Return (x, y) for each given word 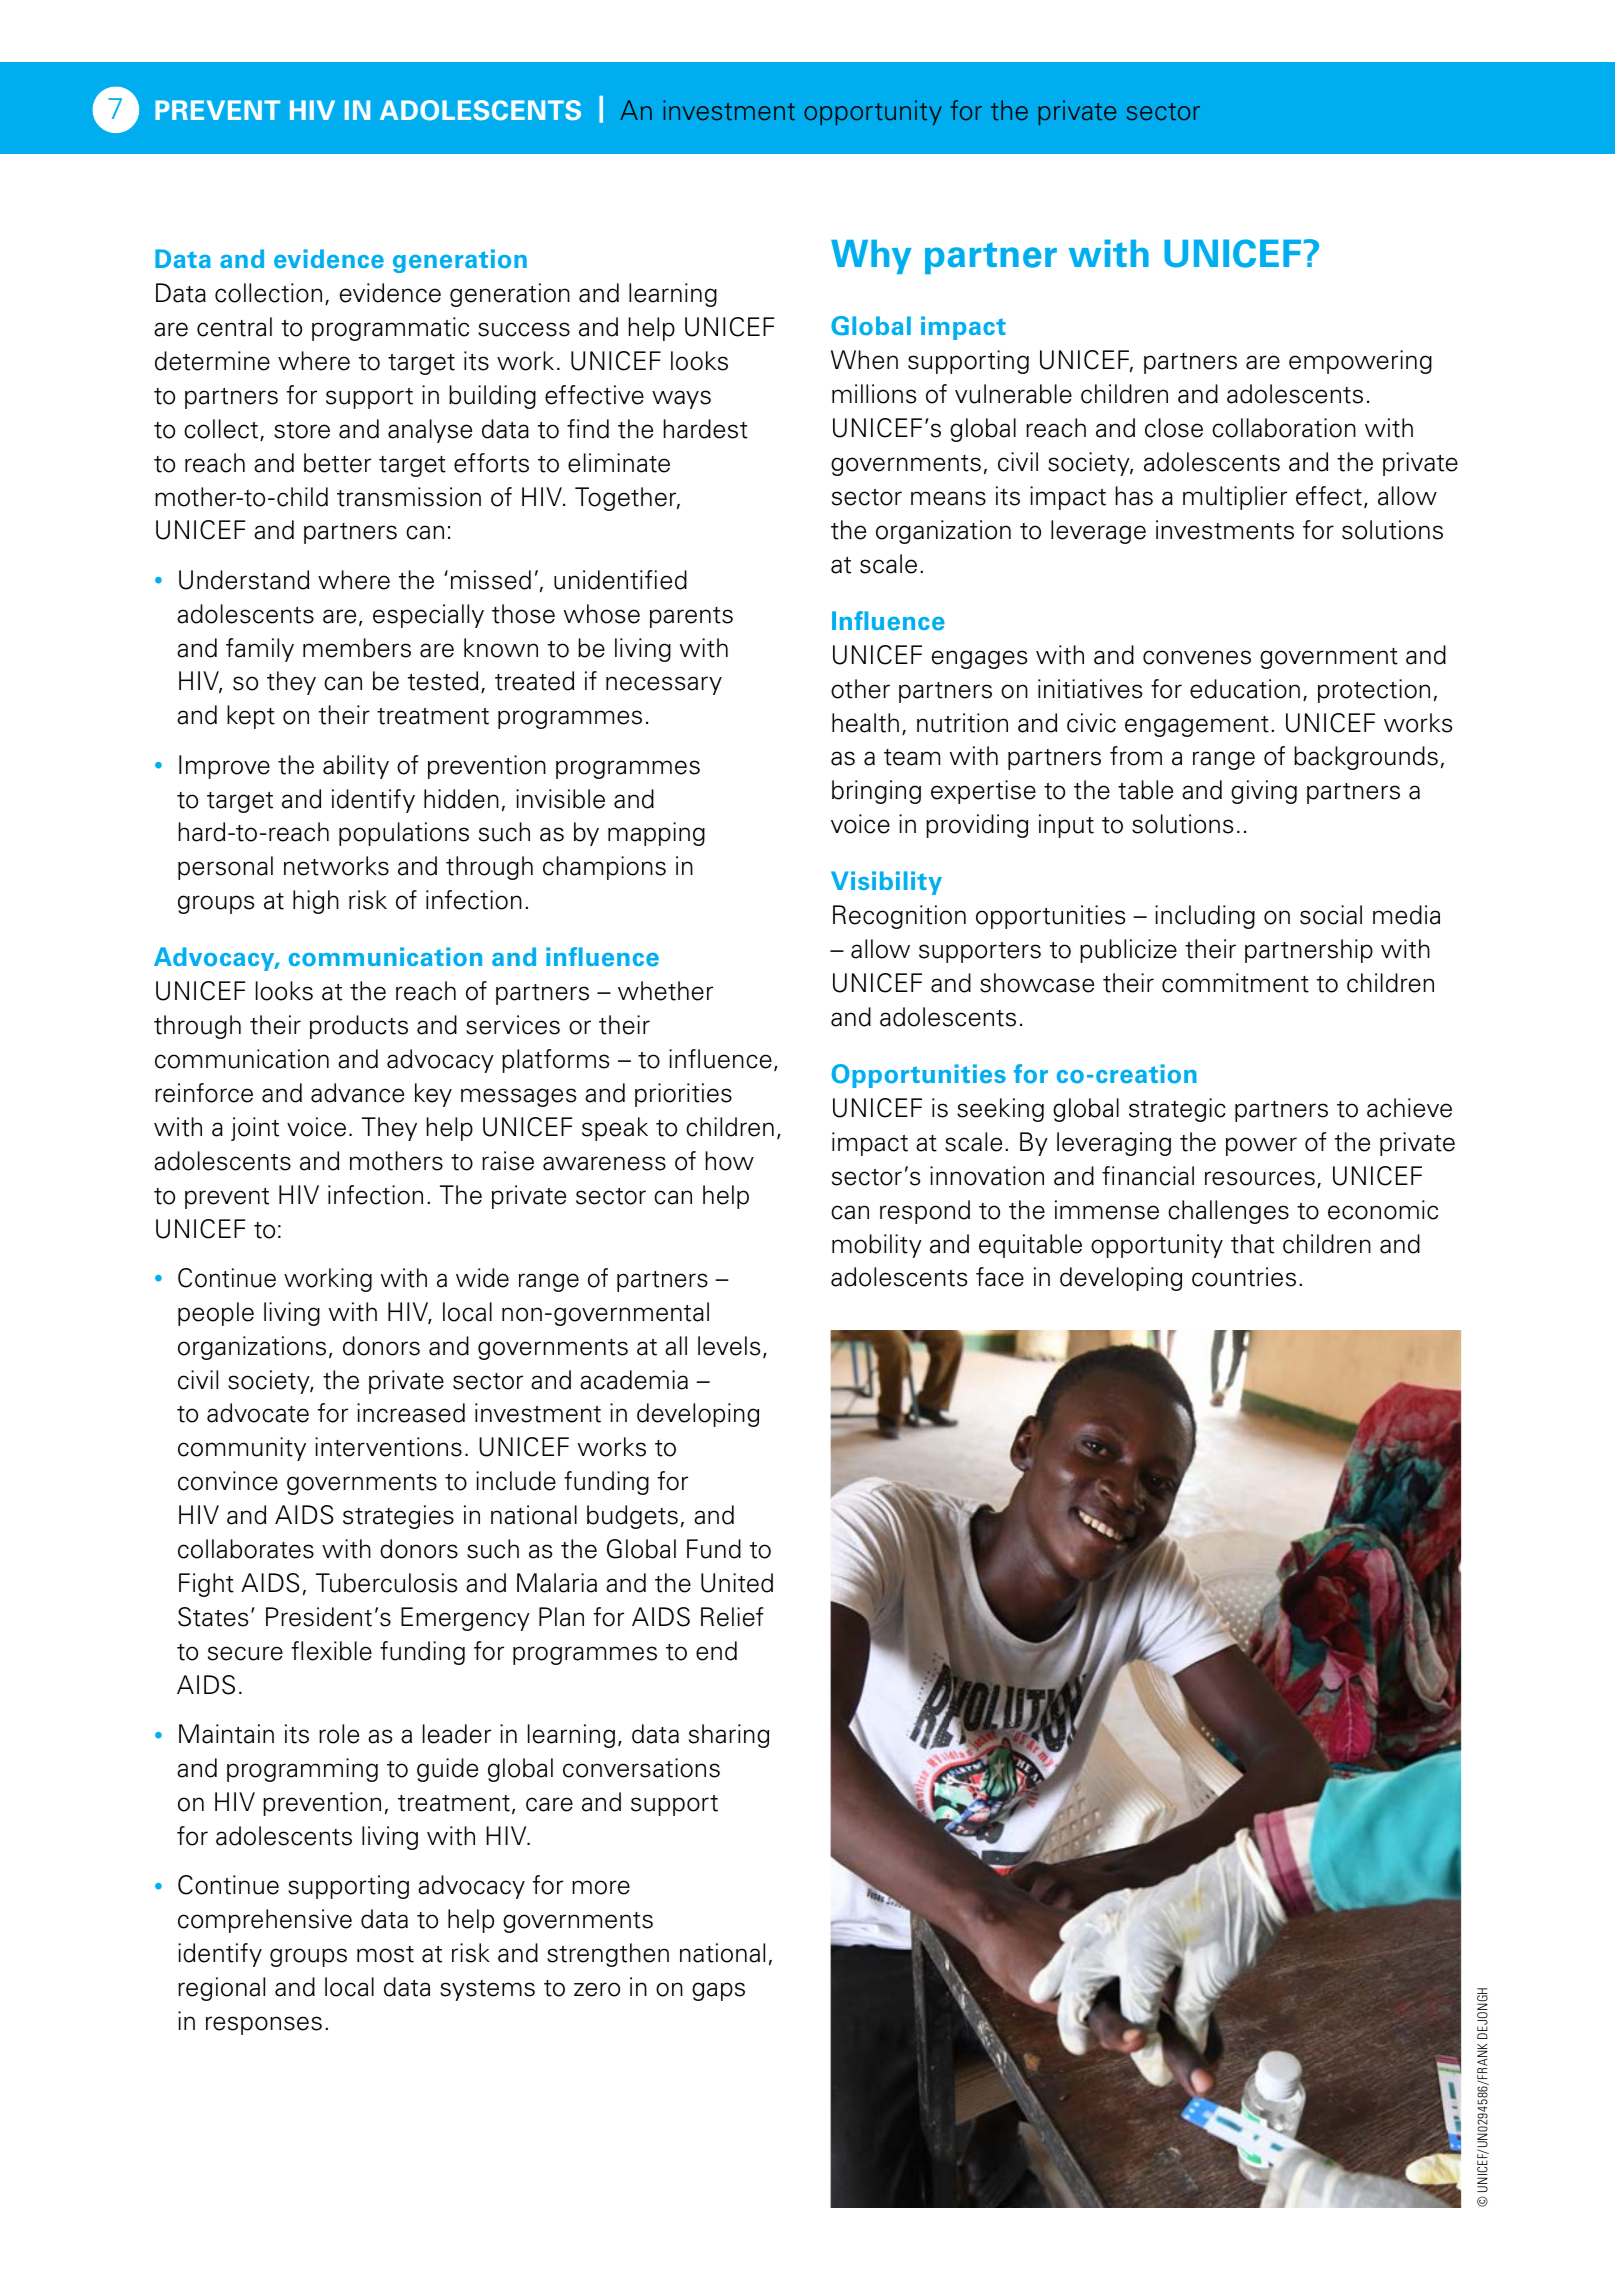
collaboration (1284, 428)
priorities (683, 1095)
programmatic (390, 329)
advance (357, 1093)
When (864, 360)
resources (1260, 1178)
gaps (718, 1991)
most (385, 1954)
